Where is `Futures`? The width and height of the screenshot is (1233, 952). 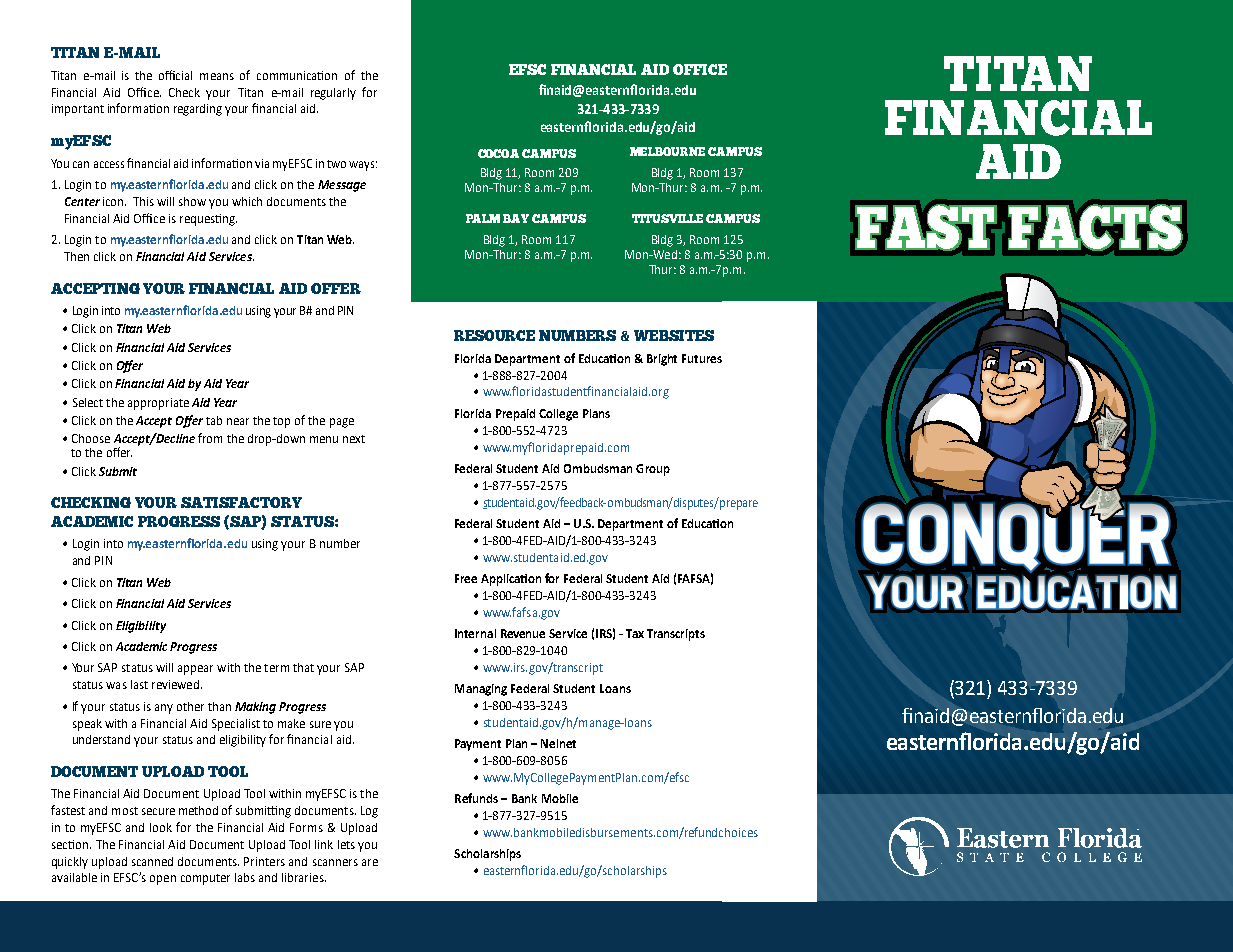
Futures is located at coordinates (702, 358).
